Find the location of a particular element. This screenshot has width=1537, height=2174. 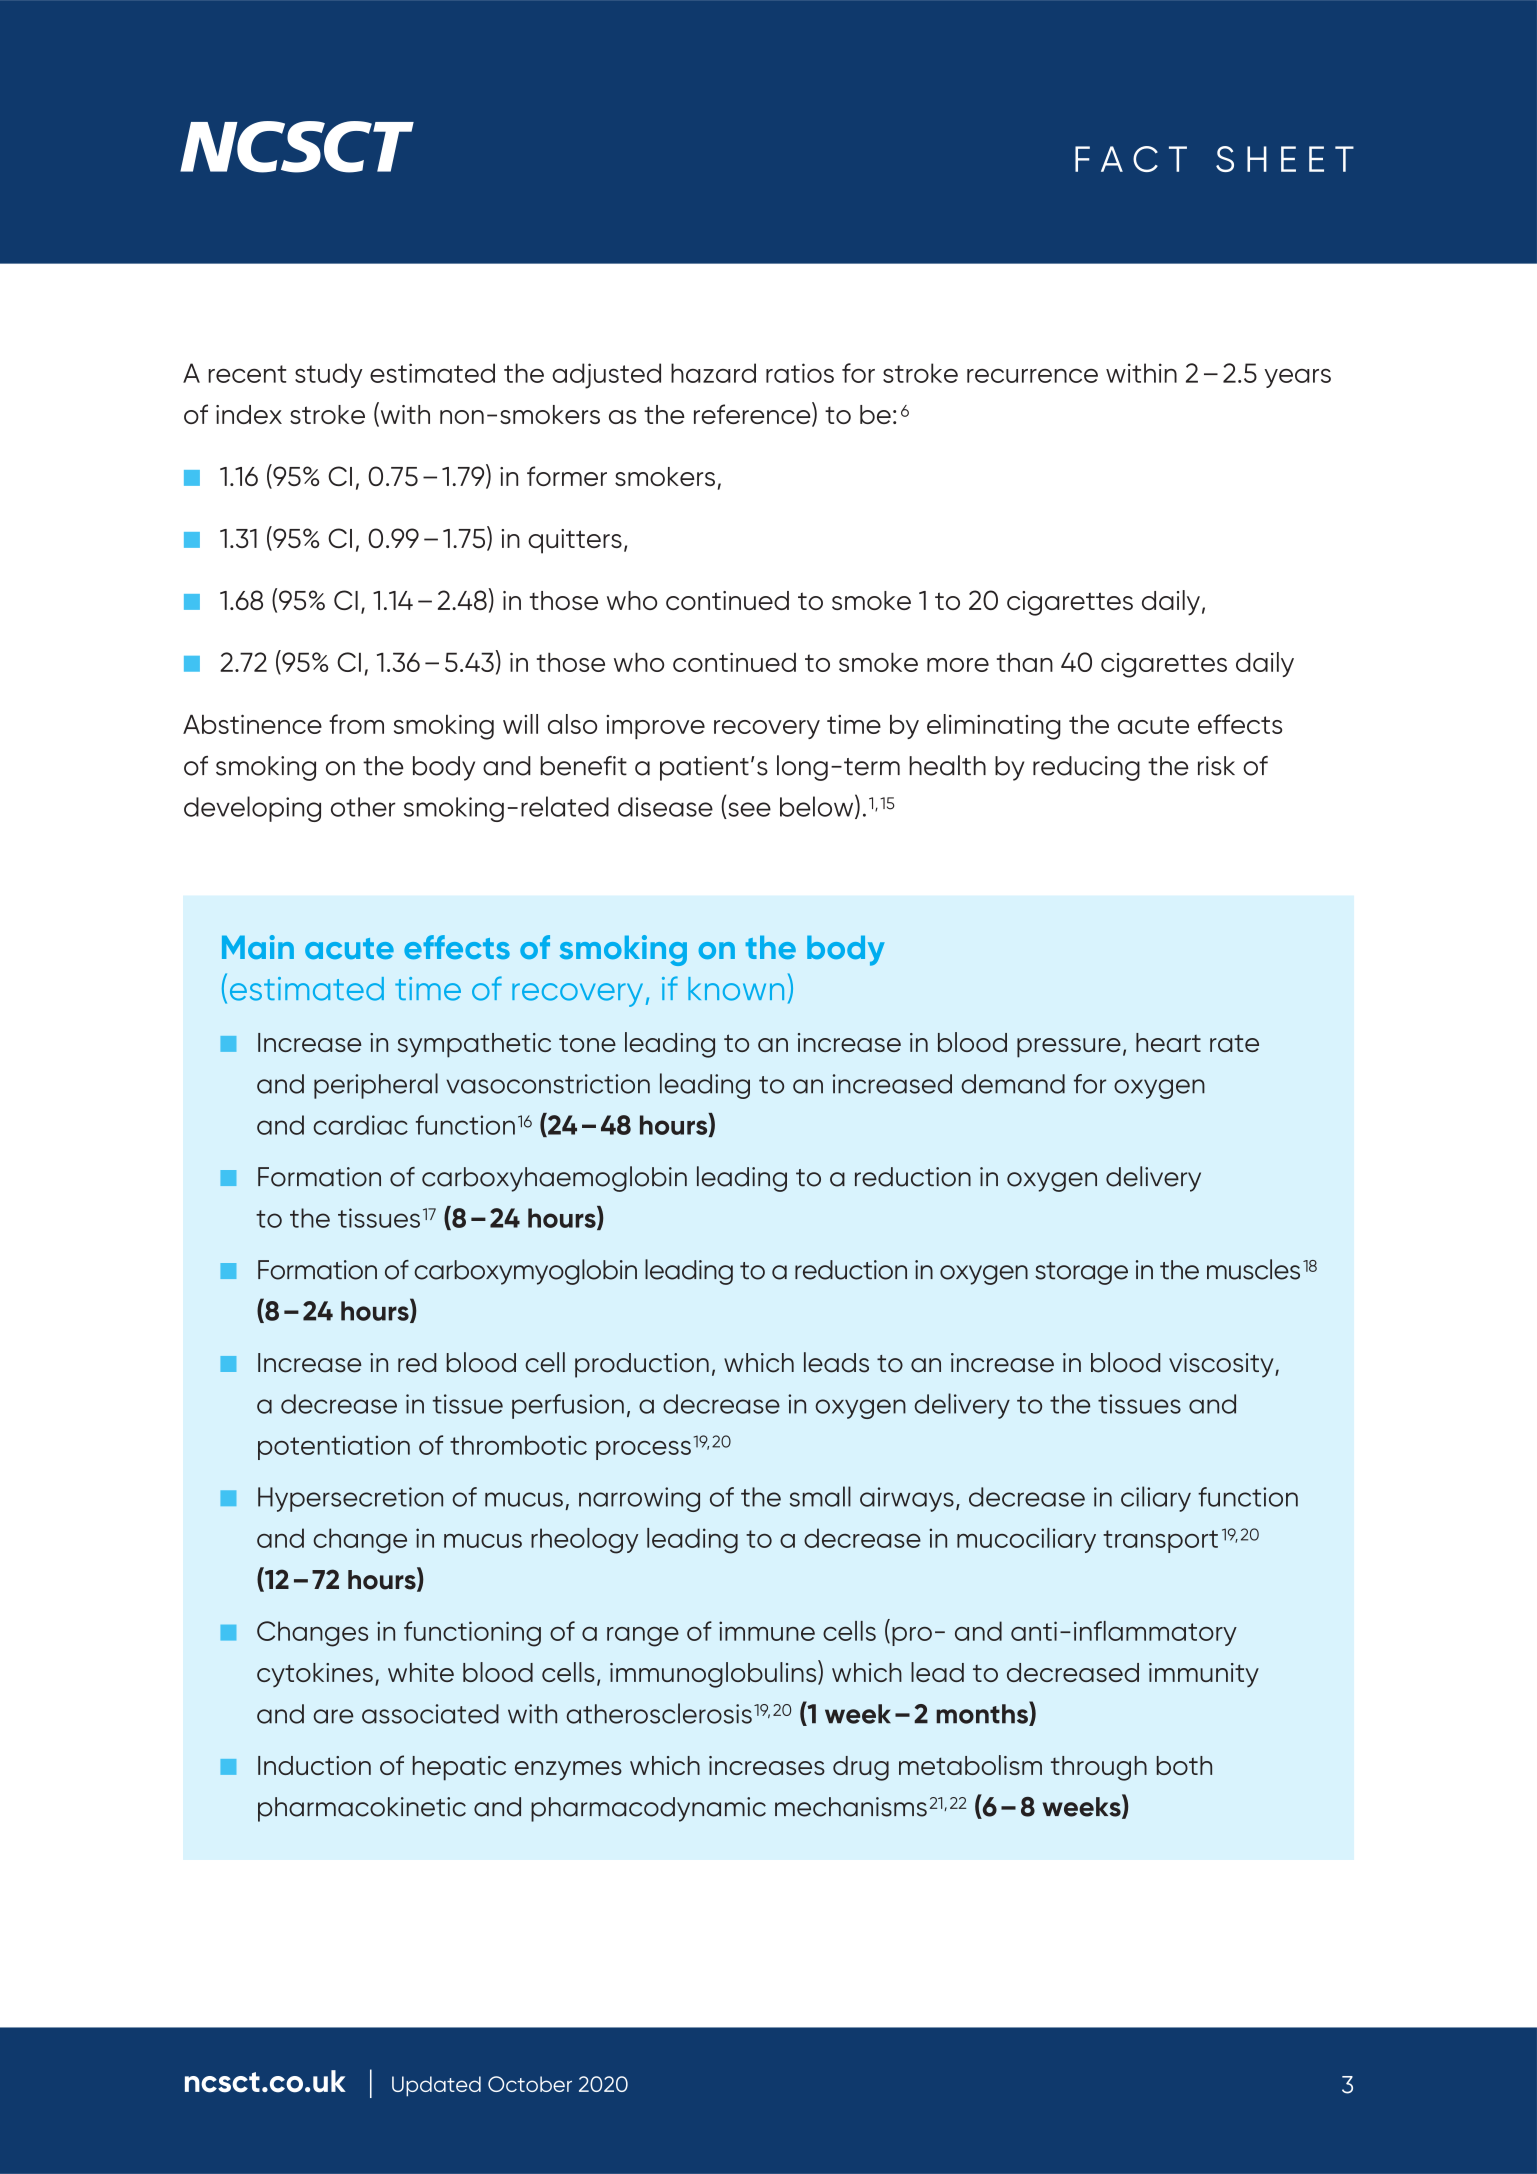

October is located at coordinates (530, 2084).
